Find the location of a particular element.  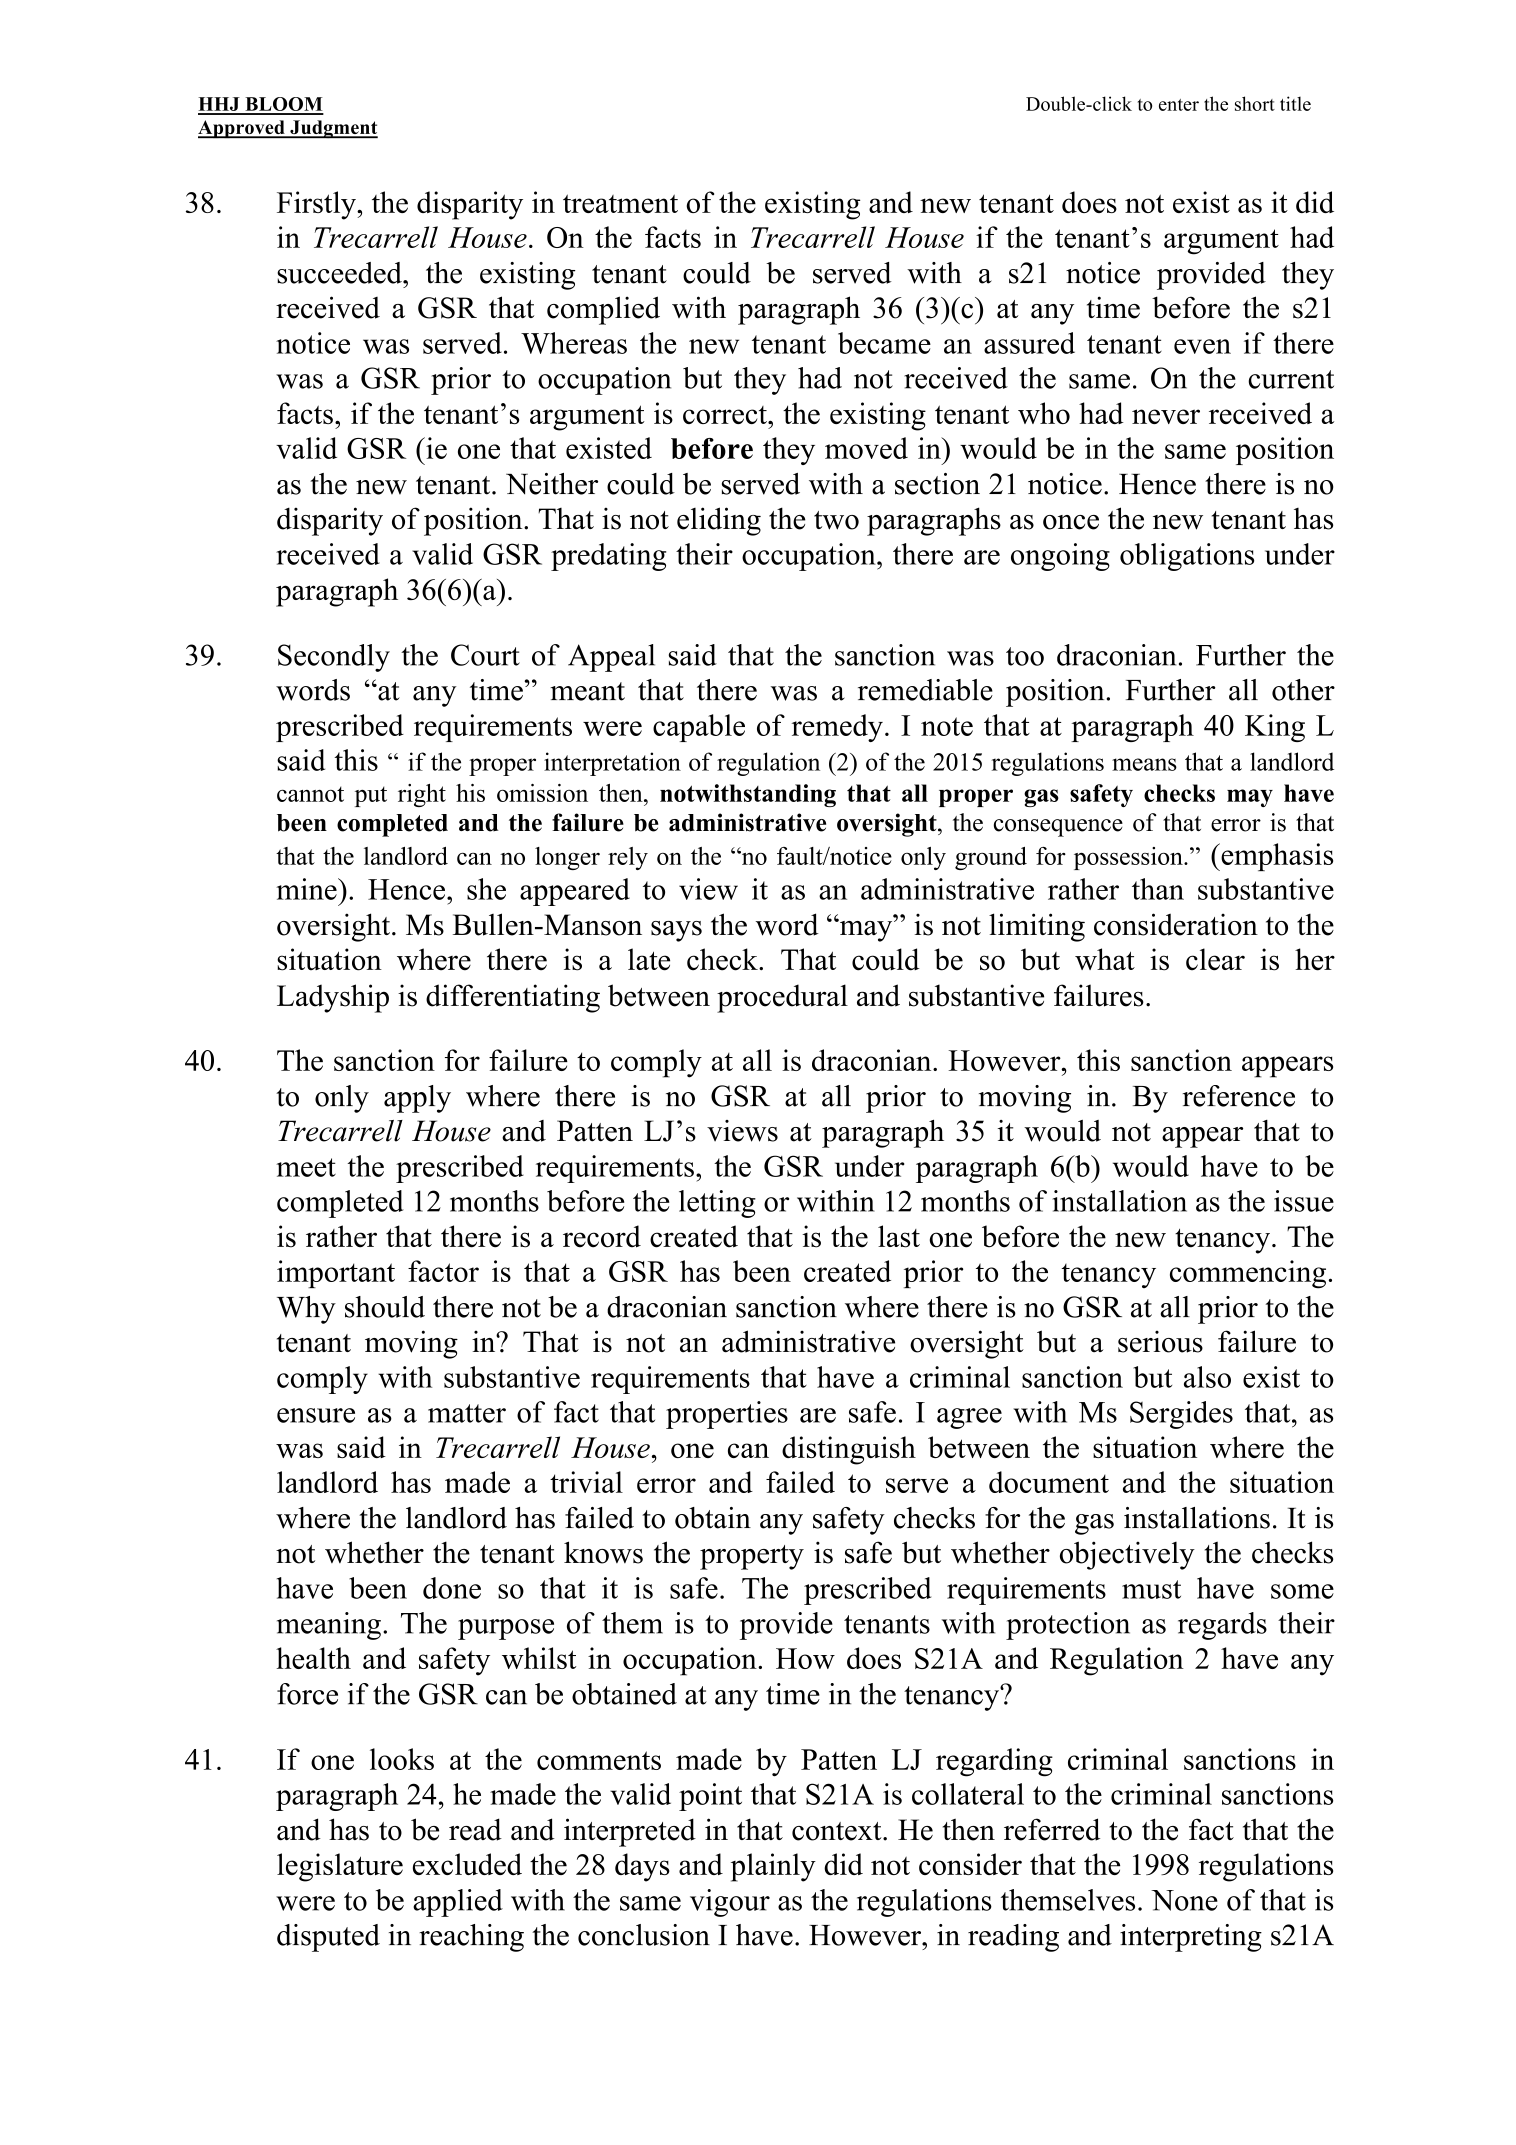

enter is located at coordinates (1179, 105).
